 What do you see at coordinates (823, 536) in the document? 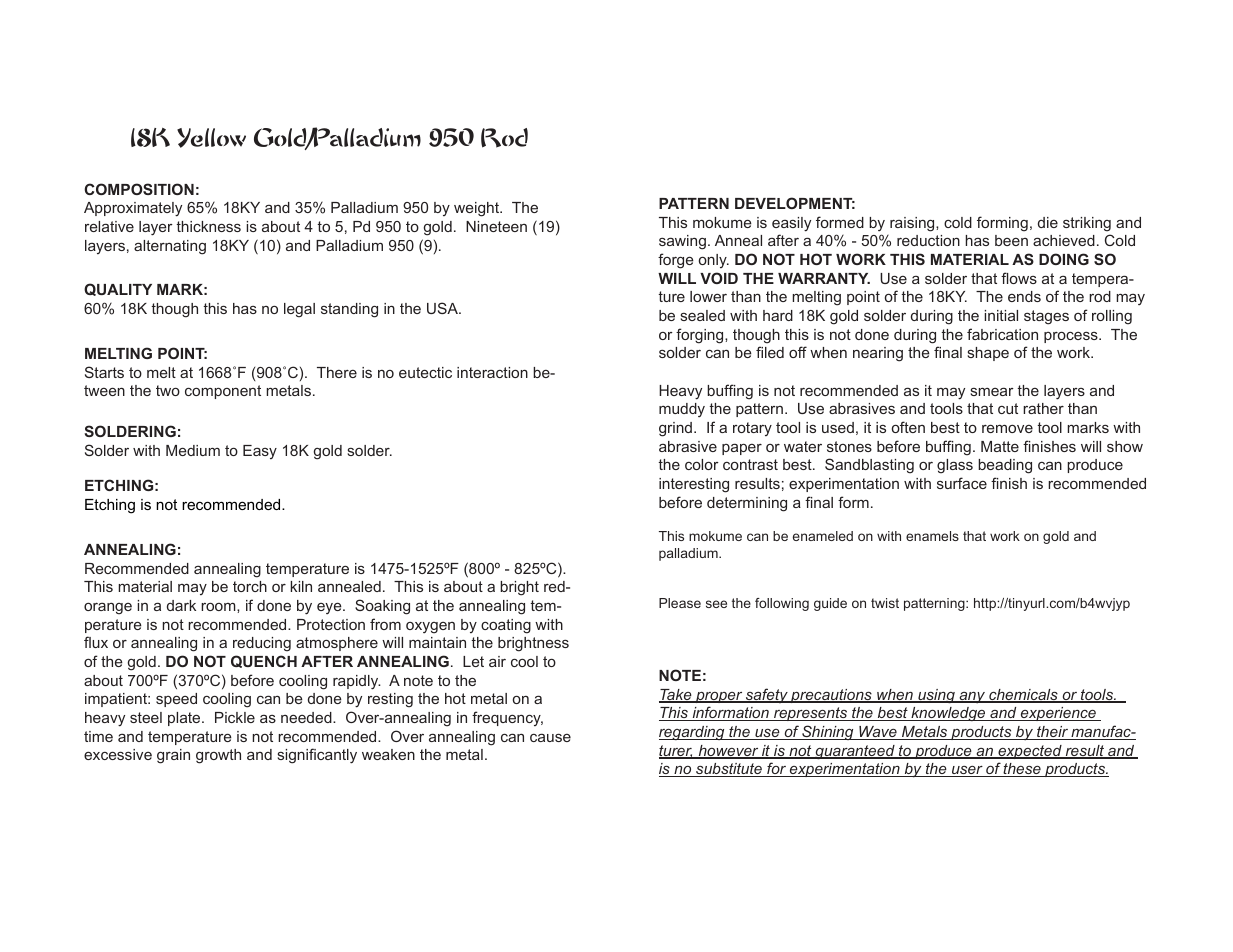
I see `enameled` at bounding box center [823, 536].
